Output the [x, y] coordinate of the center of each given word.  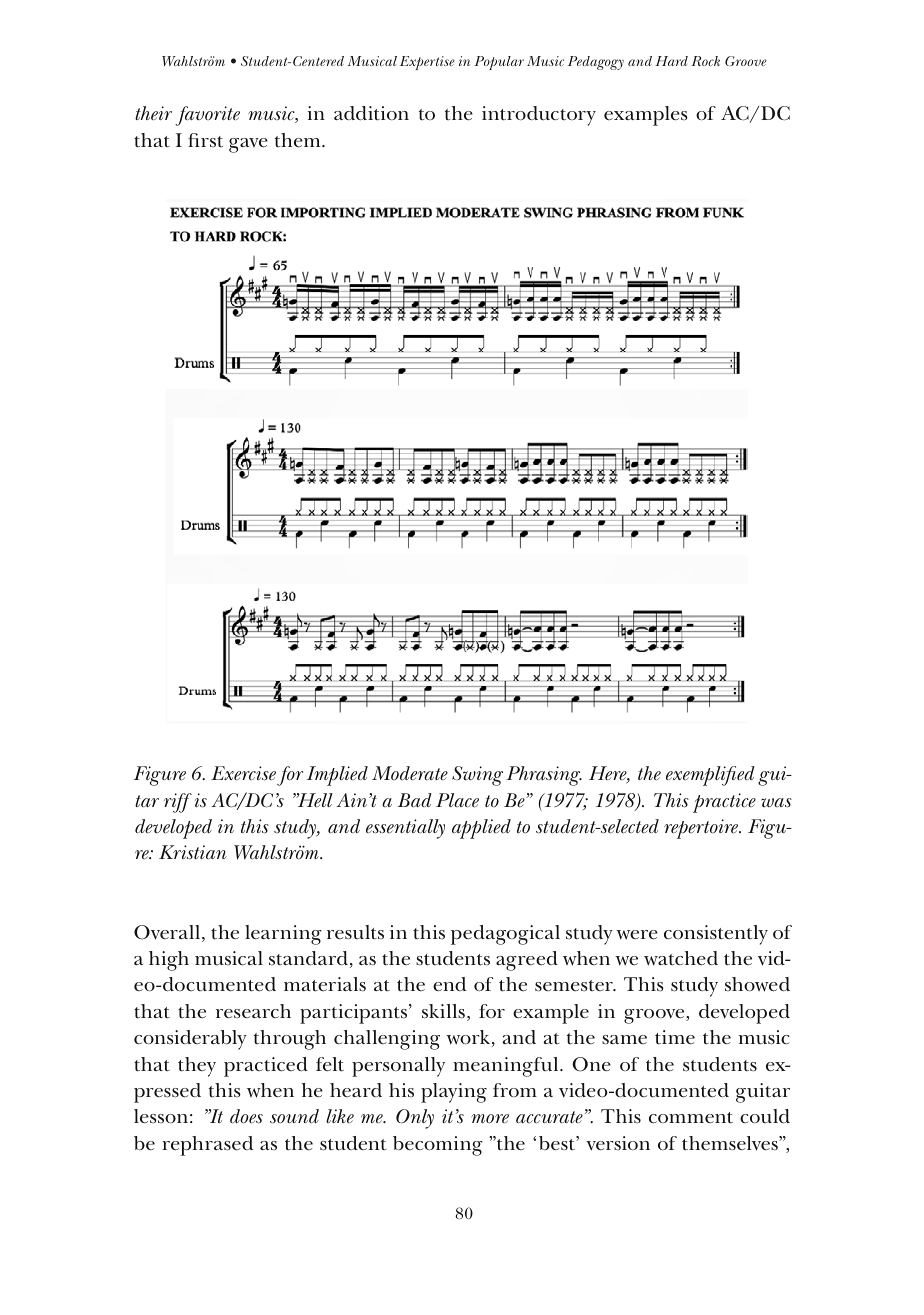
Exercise [243, 773]
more [490, 1119]
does [246, 1116]
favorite [207, 116]
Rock [705, 61]
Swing [477, 776]
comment [691, 1118]
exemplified [710, 776]
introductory [539, 116]
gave [248, 145]
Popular [499, 63]
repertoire [702, 829]
